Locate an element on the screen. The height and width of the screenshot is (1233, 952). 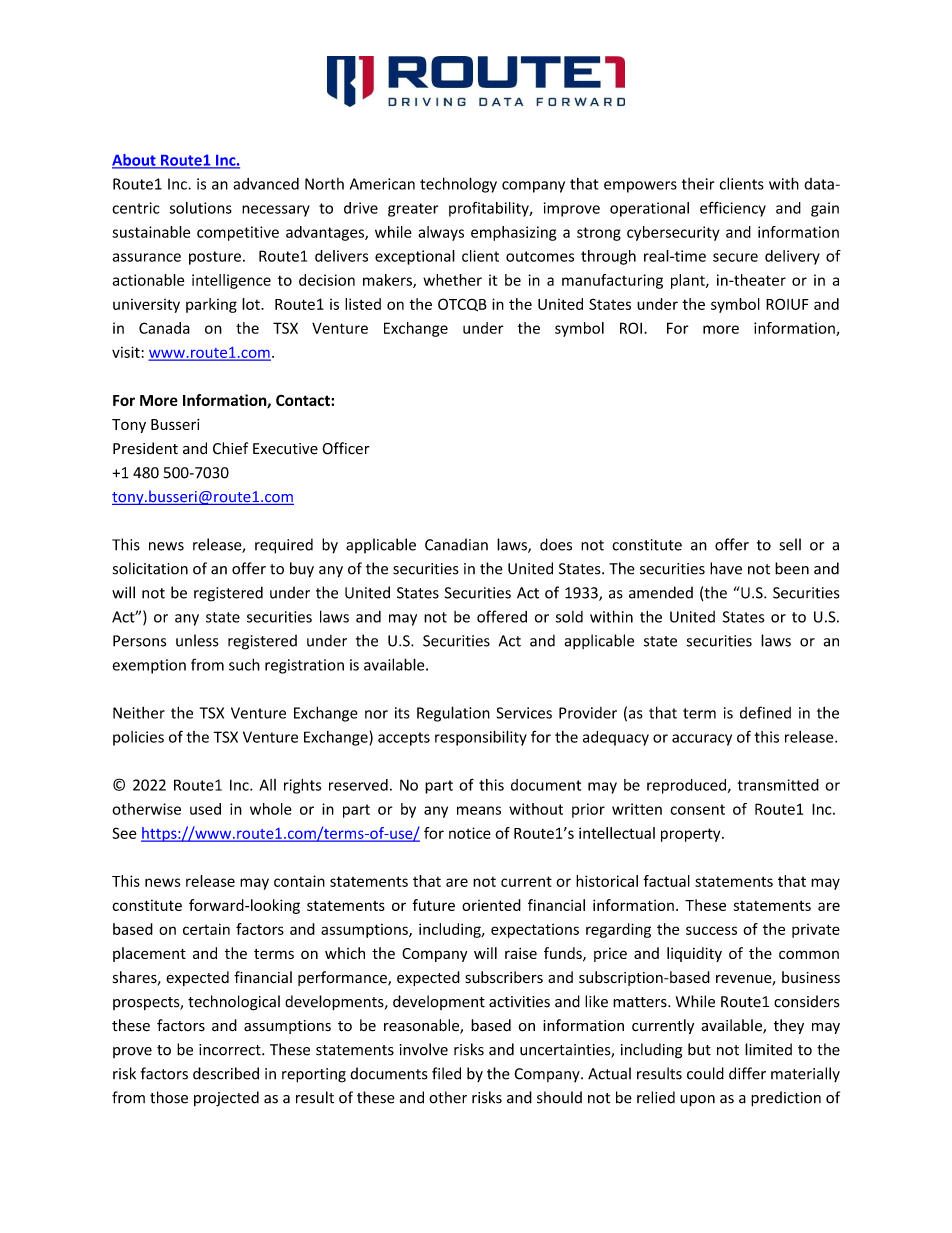
efficiency is located at coordinates (733, 209).
